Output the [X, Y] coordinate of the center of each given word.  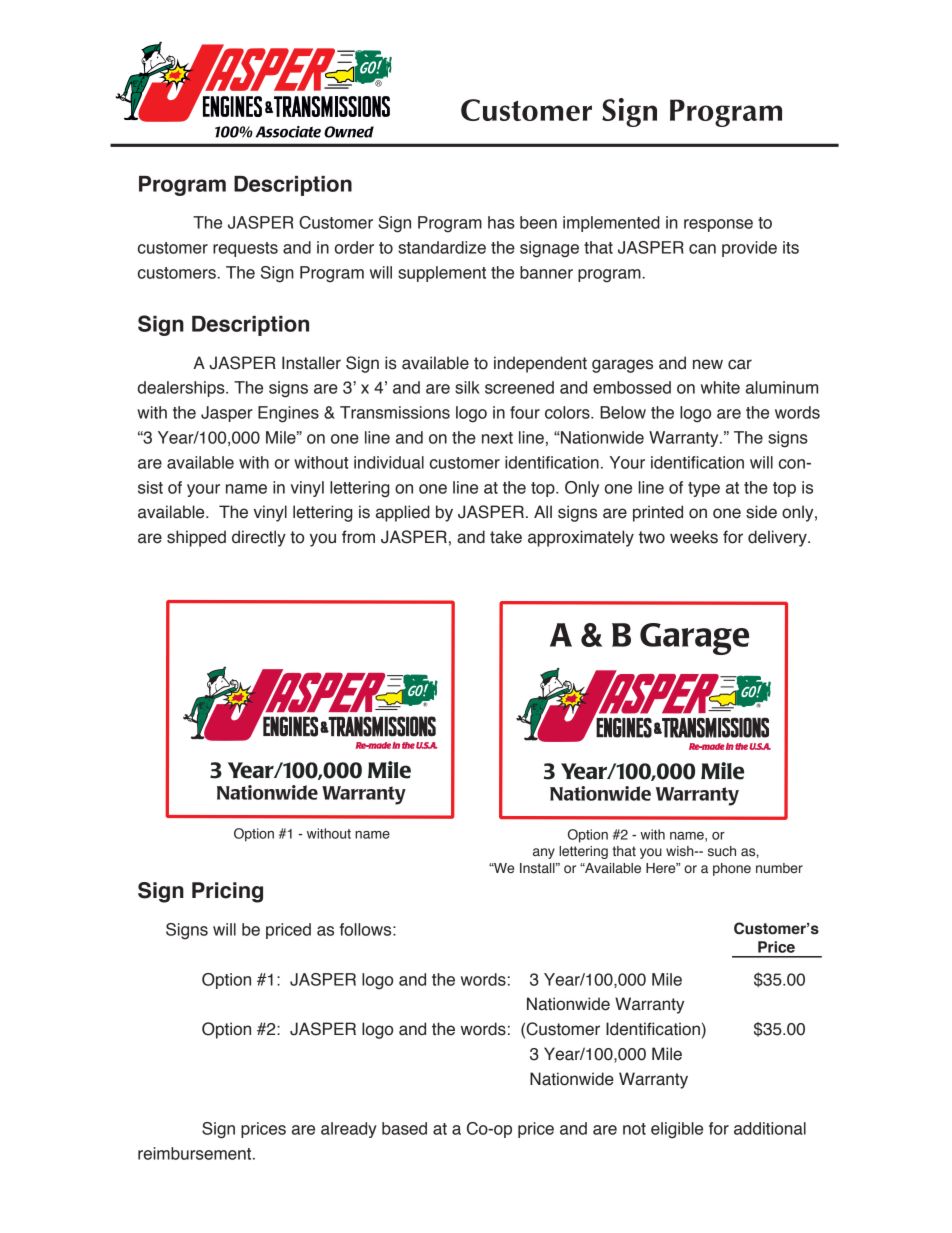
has [501, 222]
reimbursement [196, 1153]
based [404, 1128]
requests [245, 249]
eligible [677, 1130]
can [702, 249]
